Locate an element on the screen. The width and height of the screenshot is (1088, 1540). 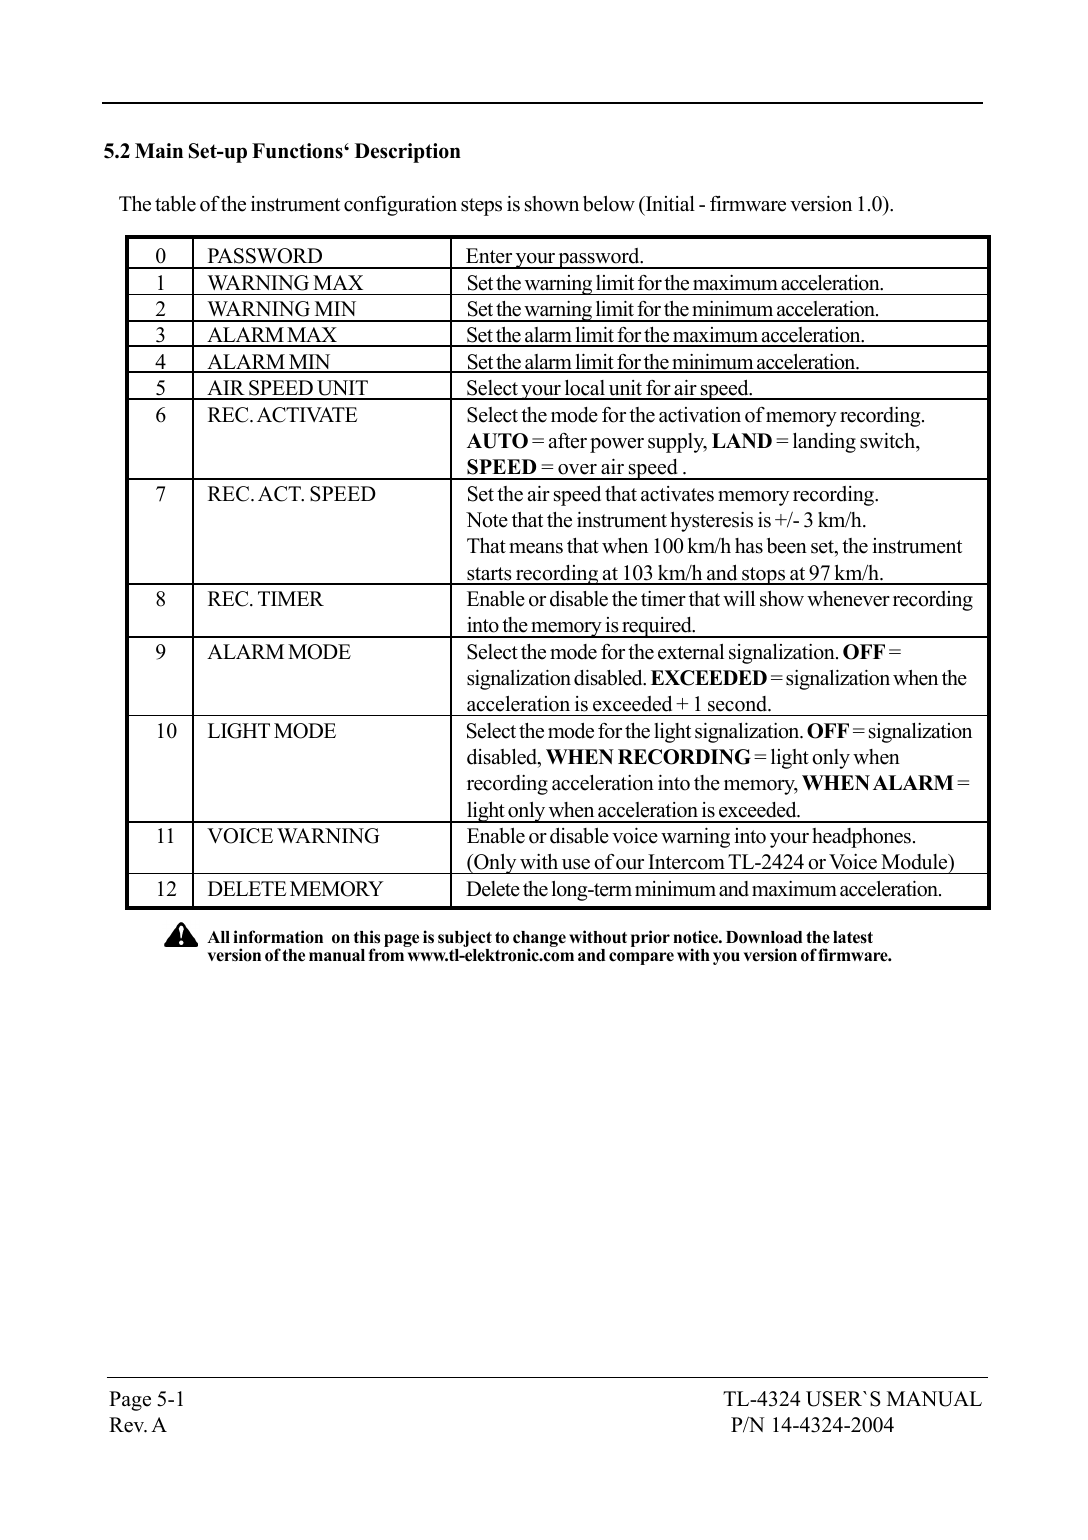
from is located at coordinates (386, 955).
